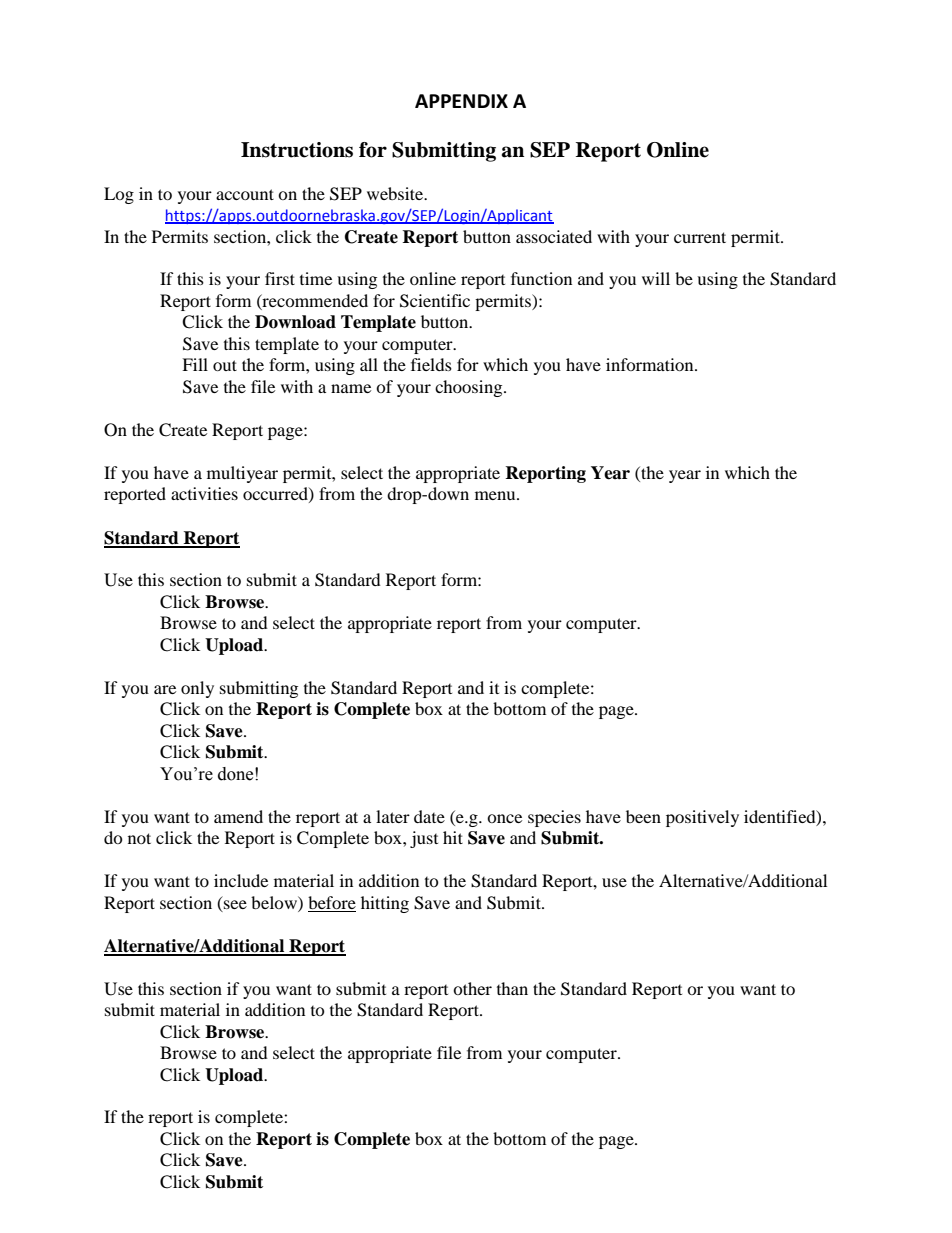  What do you see at coordinates (431, 364) in the screenshot?
I see `fields` at bounding box center [431, 364].
